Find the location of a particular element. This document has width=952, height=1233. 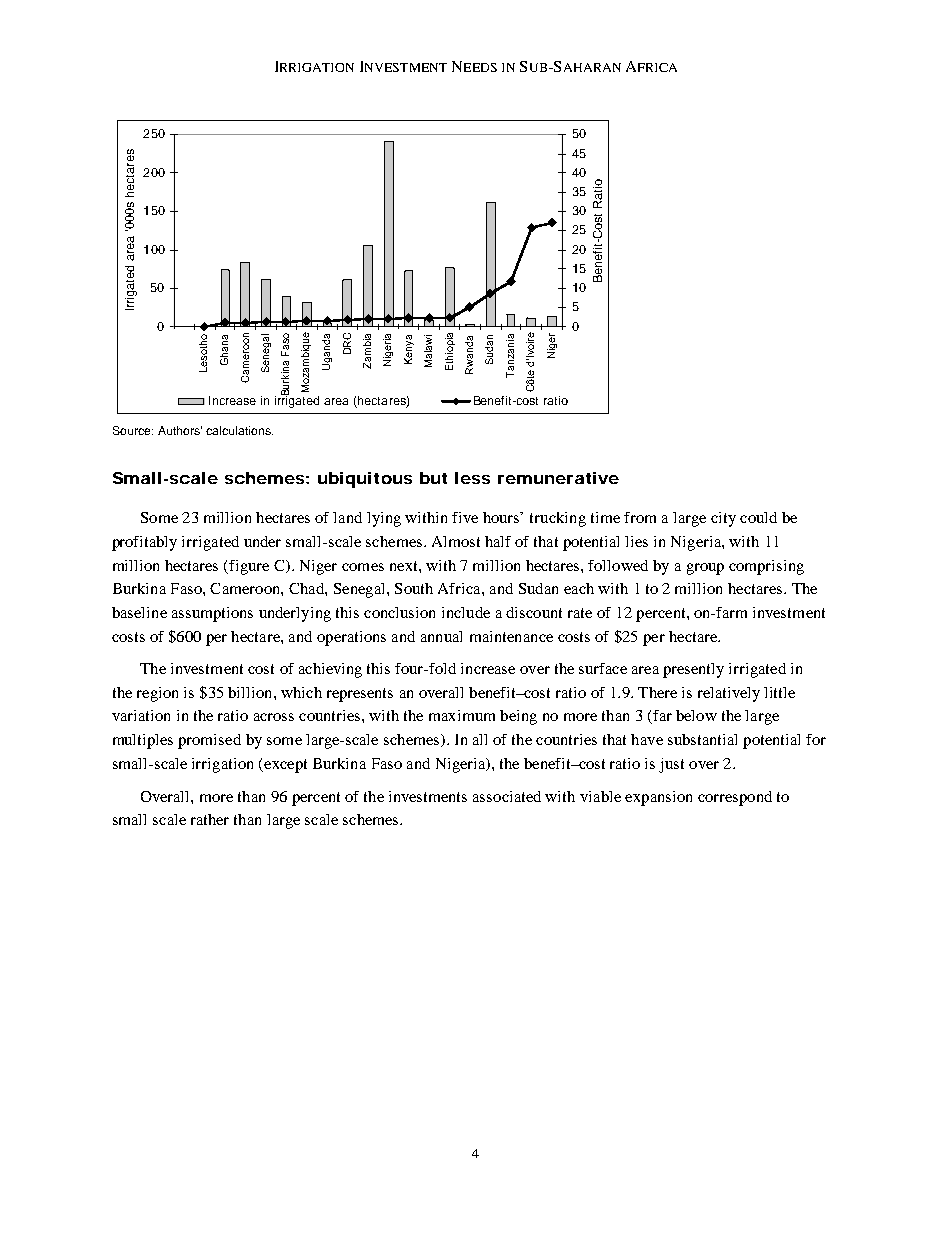

city is located at coordinates (723, 519).
